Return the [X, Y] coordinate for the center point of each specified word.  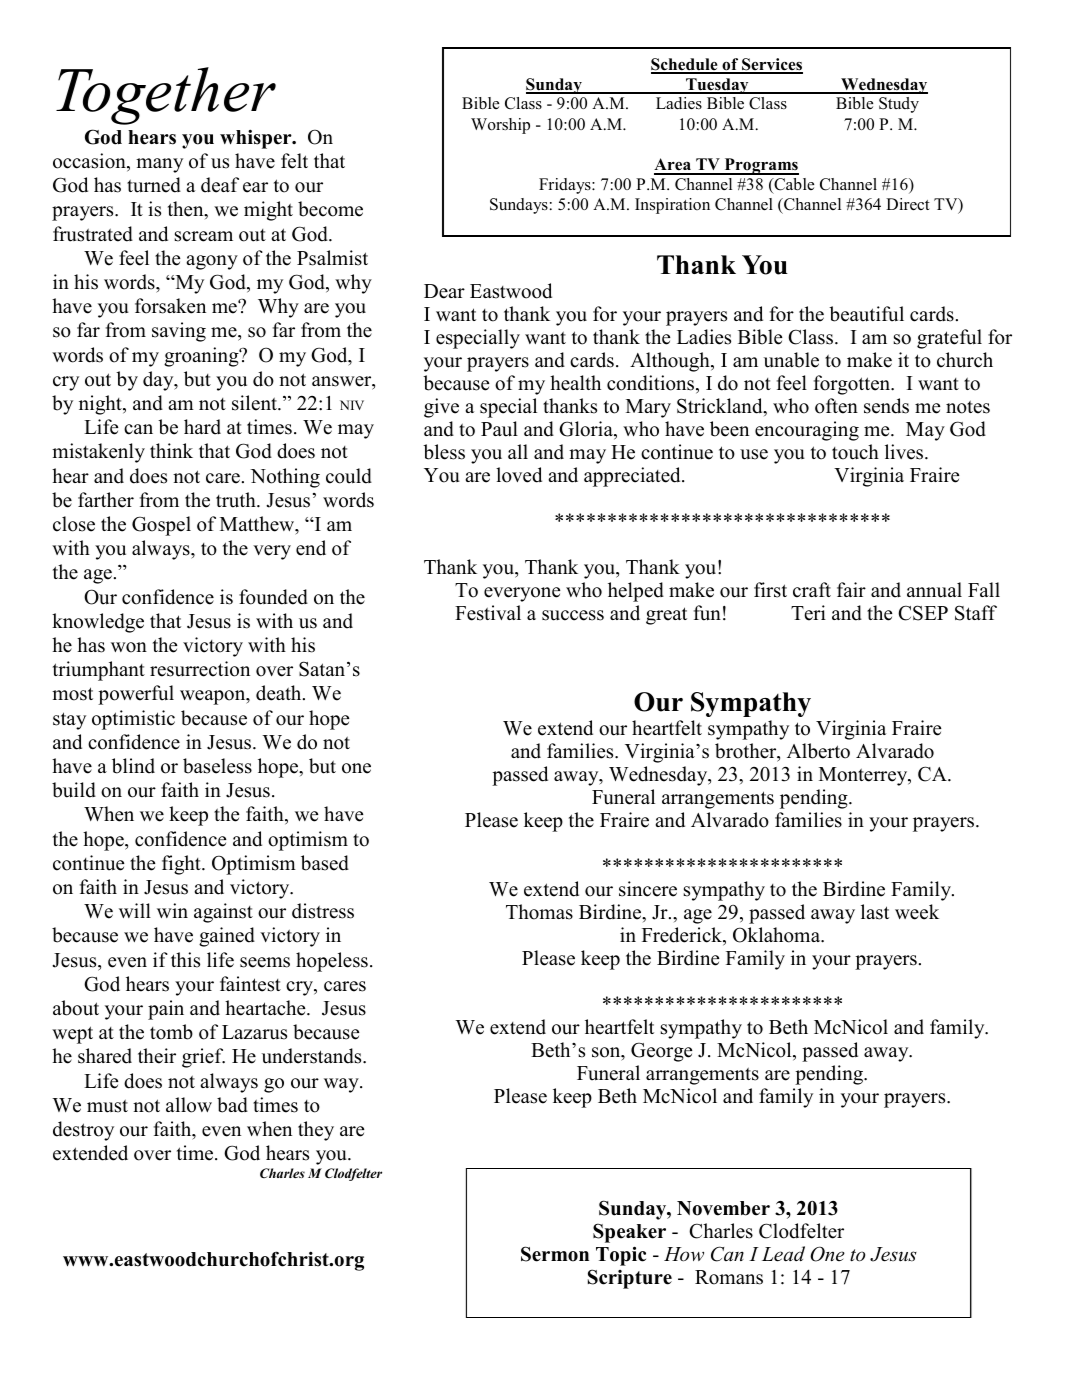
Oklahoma [778, 935]
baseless [217, 766]
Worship [500, 126]
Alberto [818, 751]
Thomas [539, 912]
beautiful [866, 314]
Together [166, 96]
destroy [83, 1131]
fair [851, 589]
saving [179, 332]
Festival [488, 613]
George [661, 1052]
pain [166, 1010]
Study [899, 105]
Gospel [161, 526]
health [575, 383]
